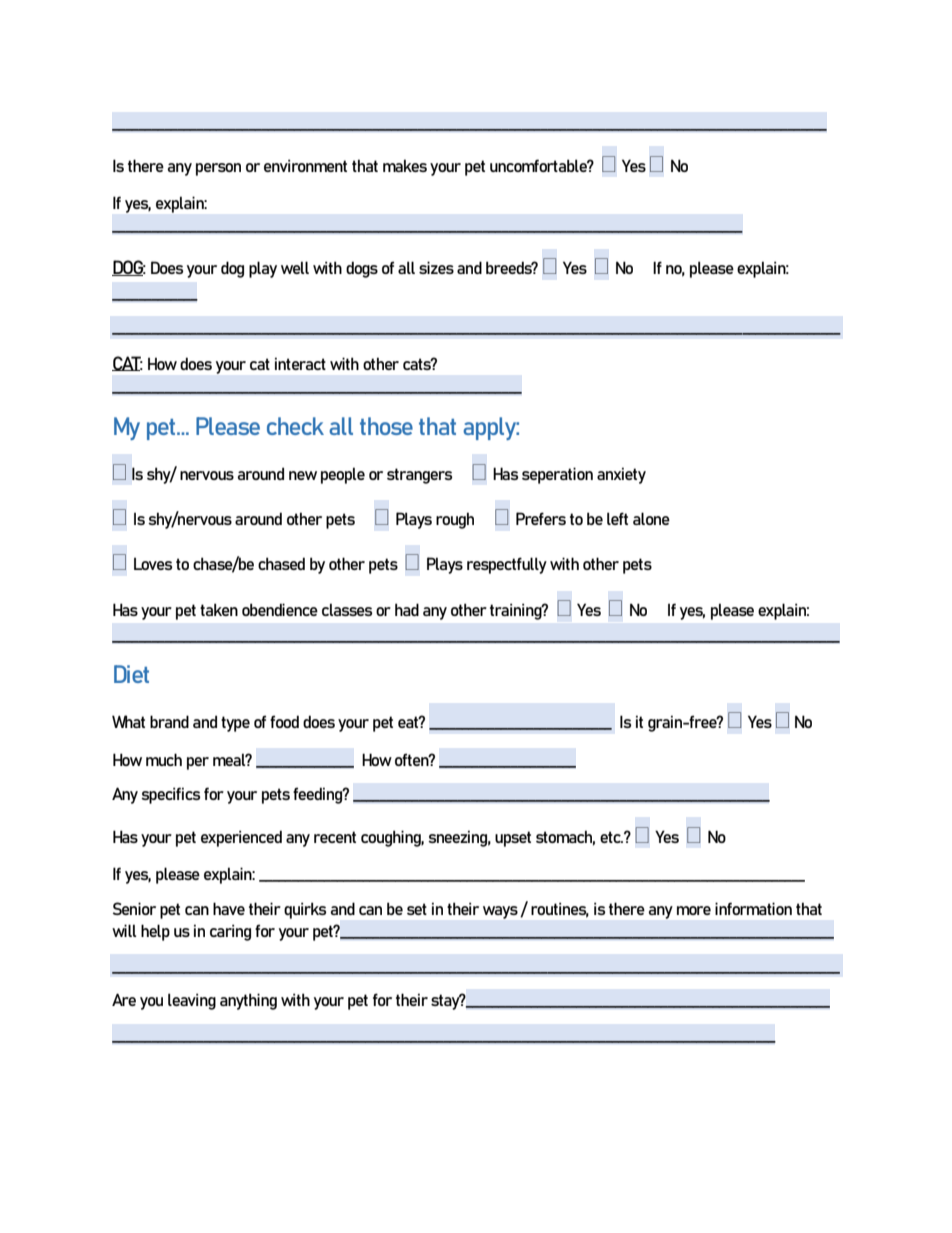  Describe the element at coordinates (436, 267) in the image. I see `sizes` at that location.
